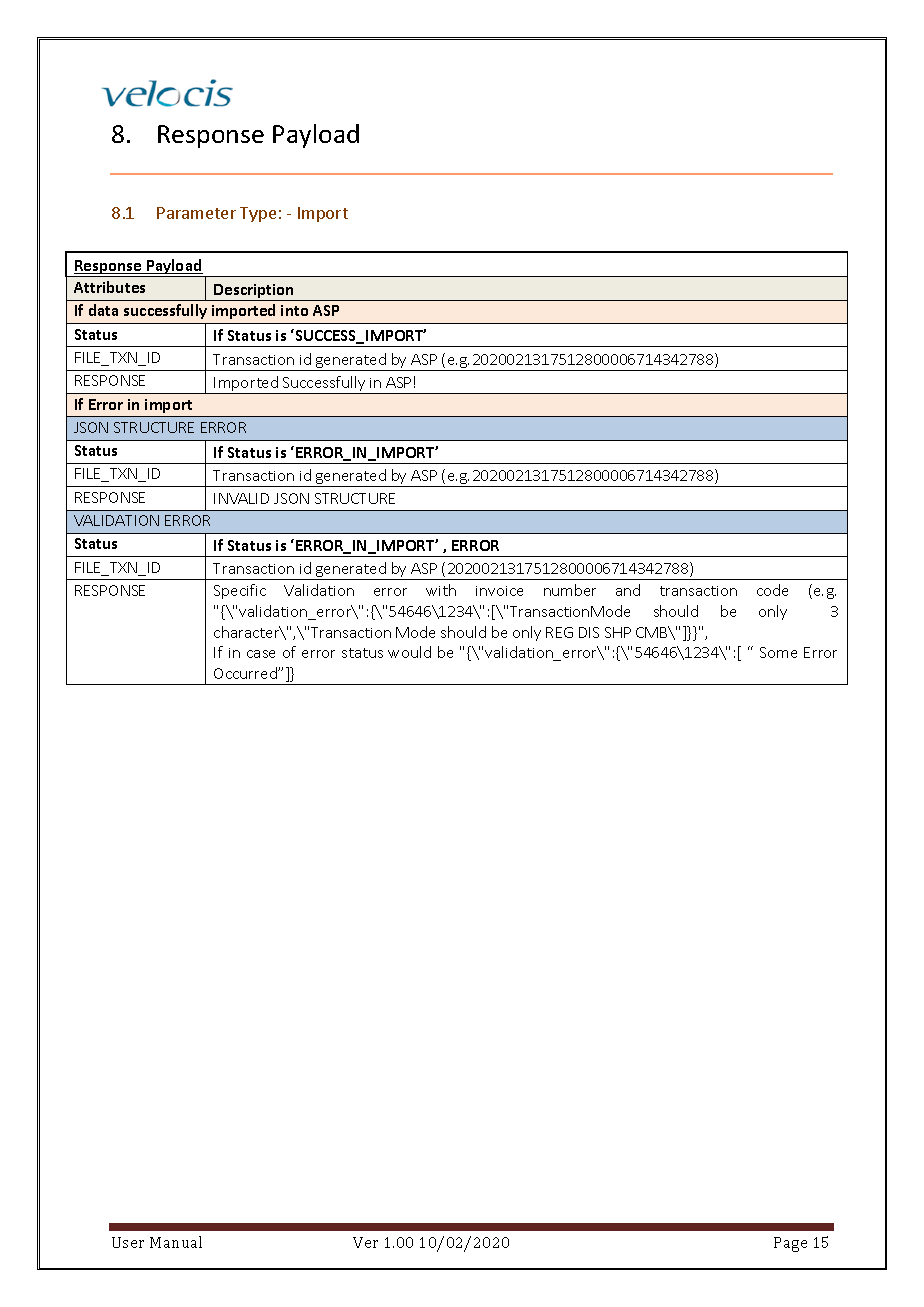 The image size is (924, 1307). Describe the element at coordinates (778, 652) in the document. I see `Some` at that location.
